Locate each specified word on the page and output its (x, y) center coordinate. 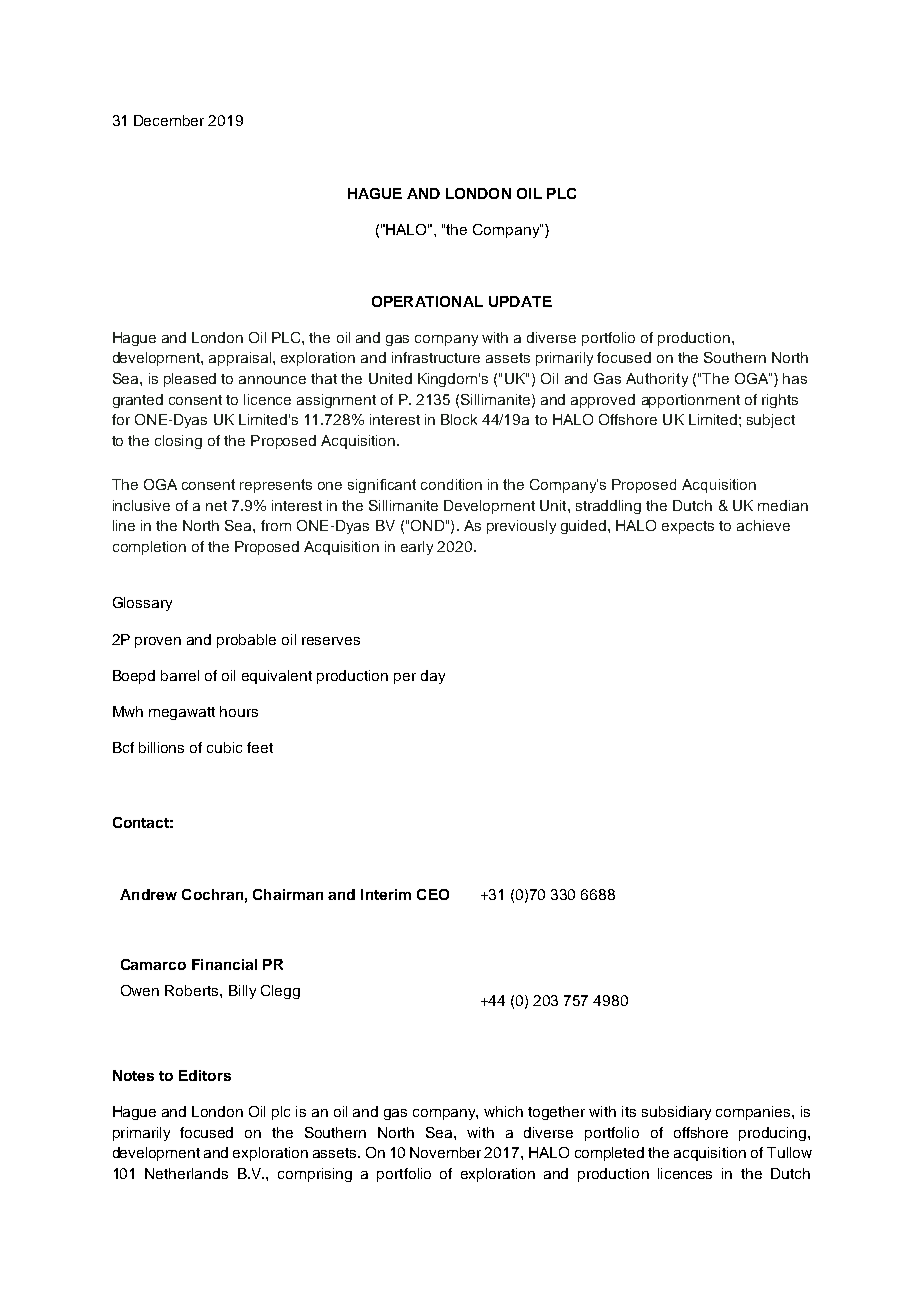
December (169, 120)
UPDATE (520, 301)
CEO (433, 894)
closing (178, 442)
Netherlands (186, 1173)
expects (688, 527)
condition (451, 484)
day (433, 677)
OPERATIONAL (427, 301)
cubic (224, 747)
